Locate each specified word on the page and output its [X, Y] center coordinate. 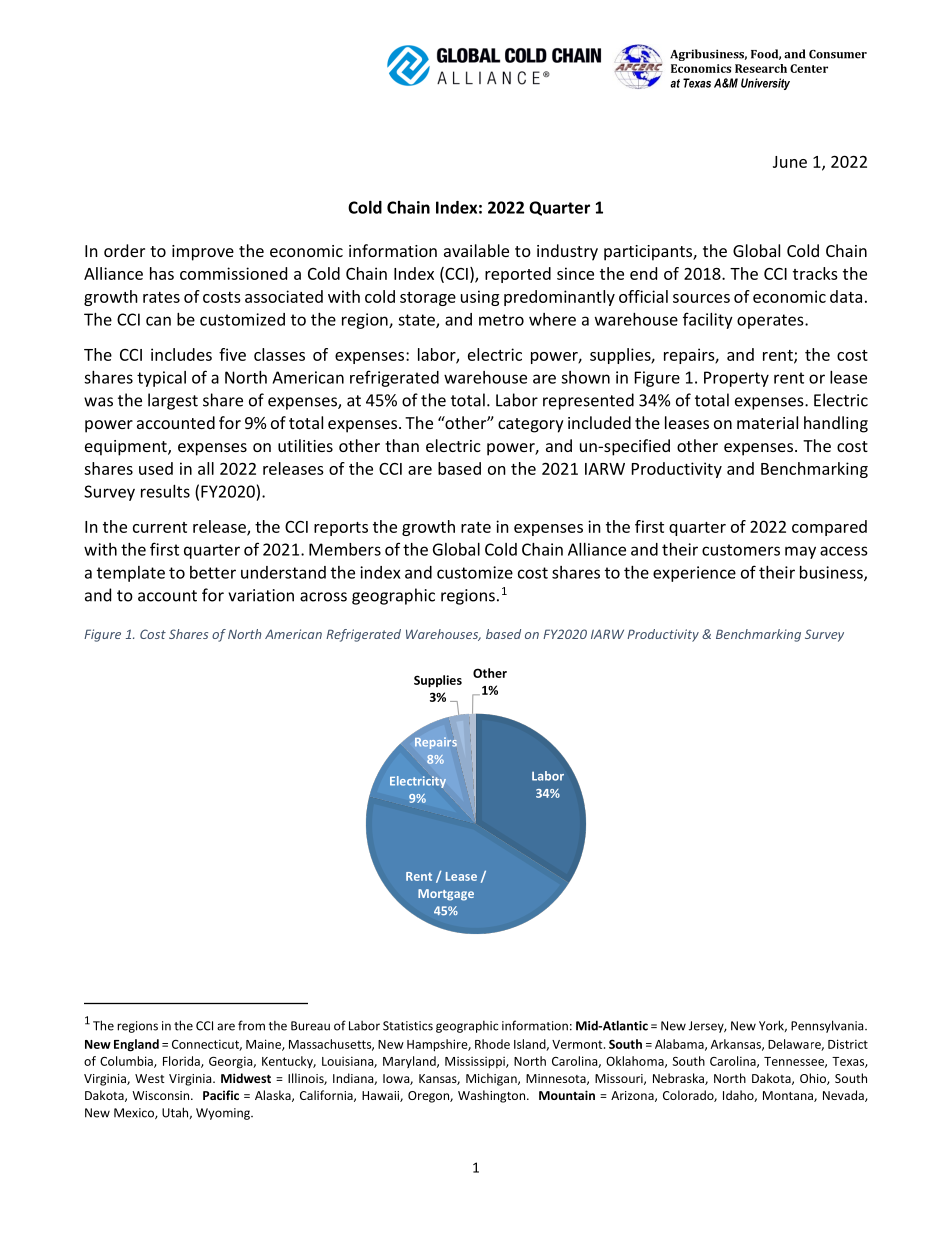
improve [203, 253]
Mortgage [446, 895]
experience [694, 574]
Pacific [221, 1095]
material [767, 422]
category [531, 425]
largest [173, 401]
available [476, 250]
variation [261, 595]
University [765, 84]
